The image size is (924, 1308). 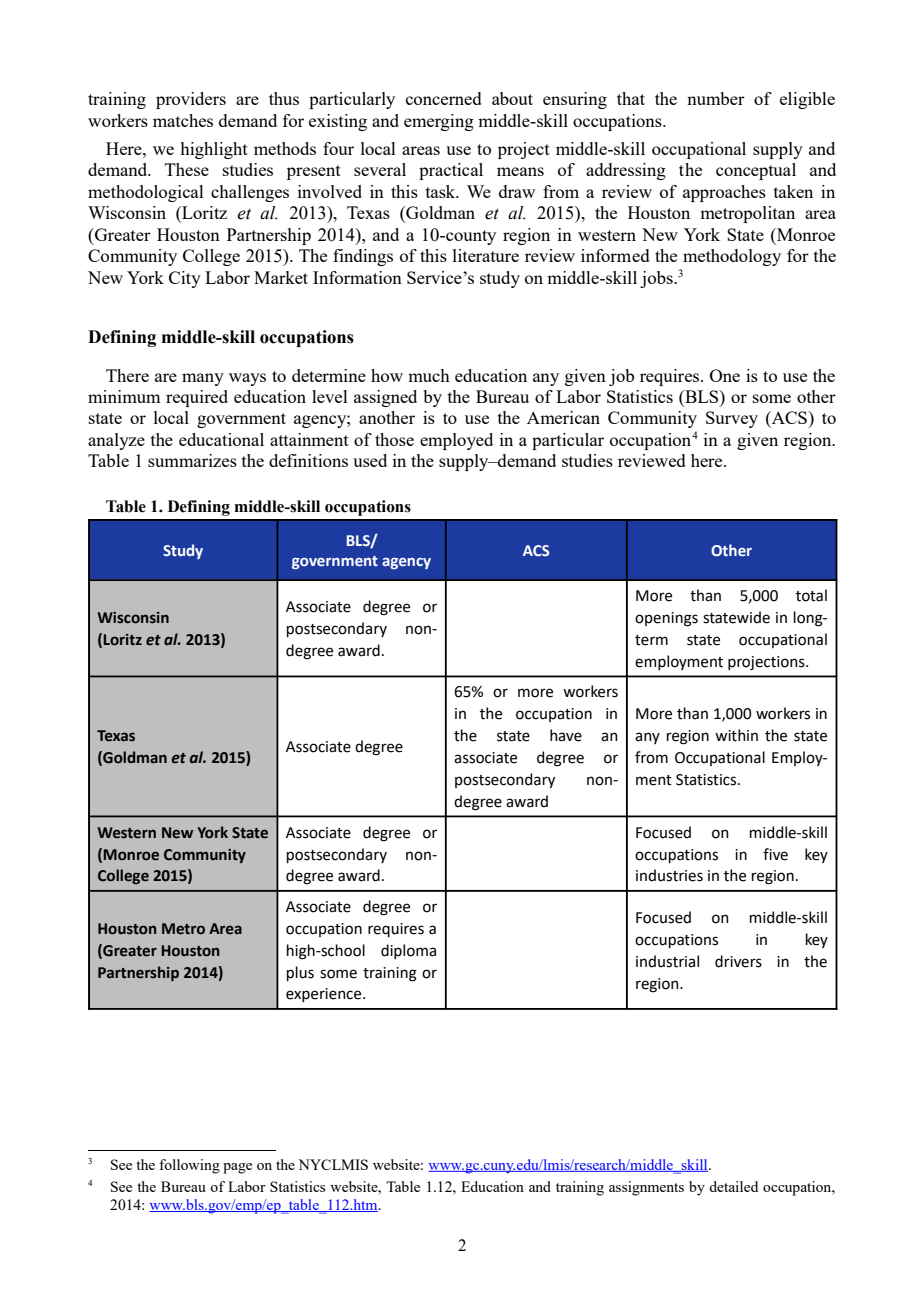 What do you see at coordinates (183, 120) in the document?
I see `matches` at bounding box center [183, 120].
